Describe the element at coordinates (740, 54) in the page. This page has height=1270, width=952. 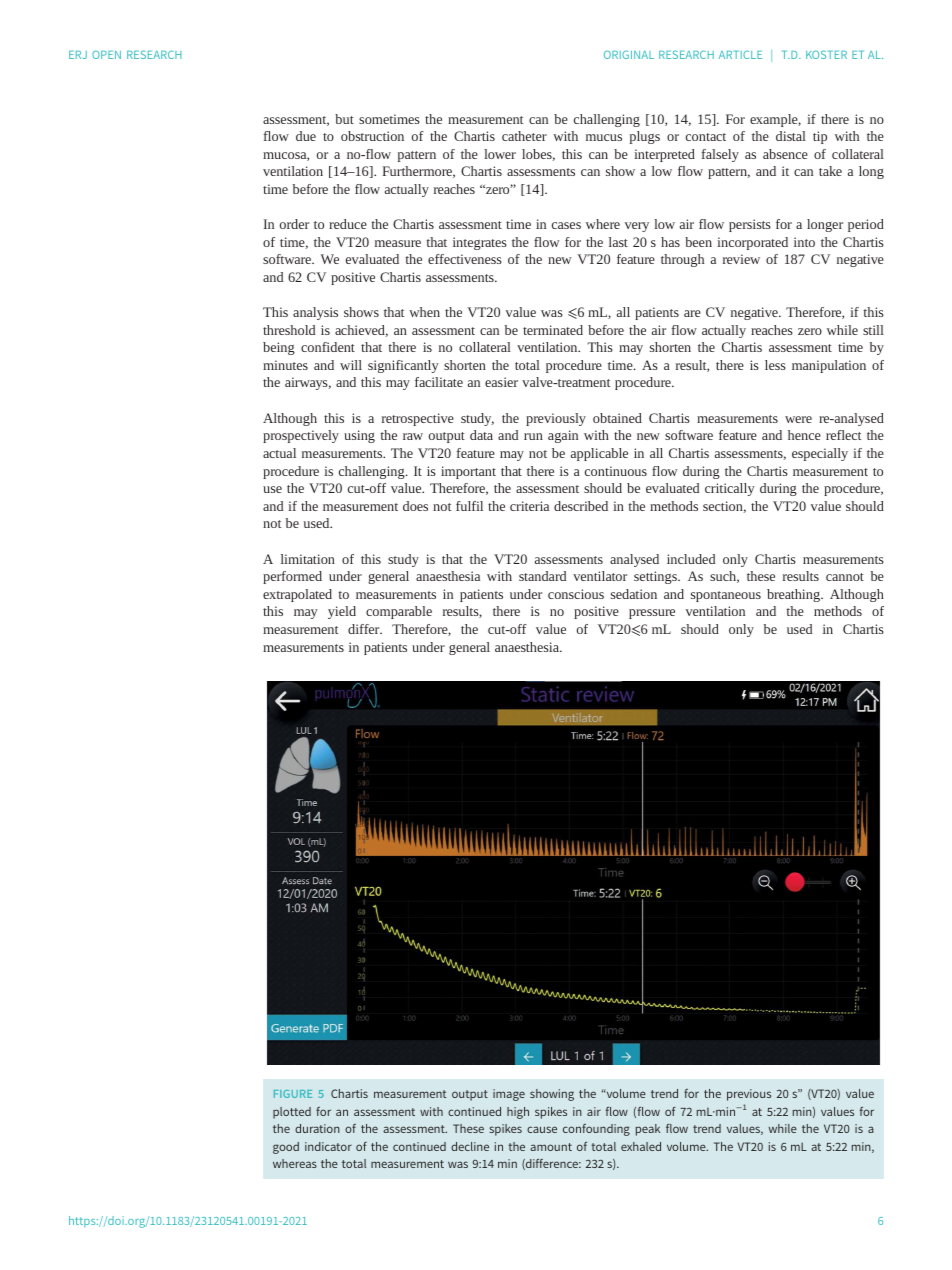
I see `ARTICLE` at that location.
